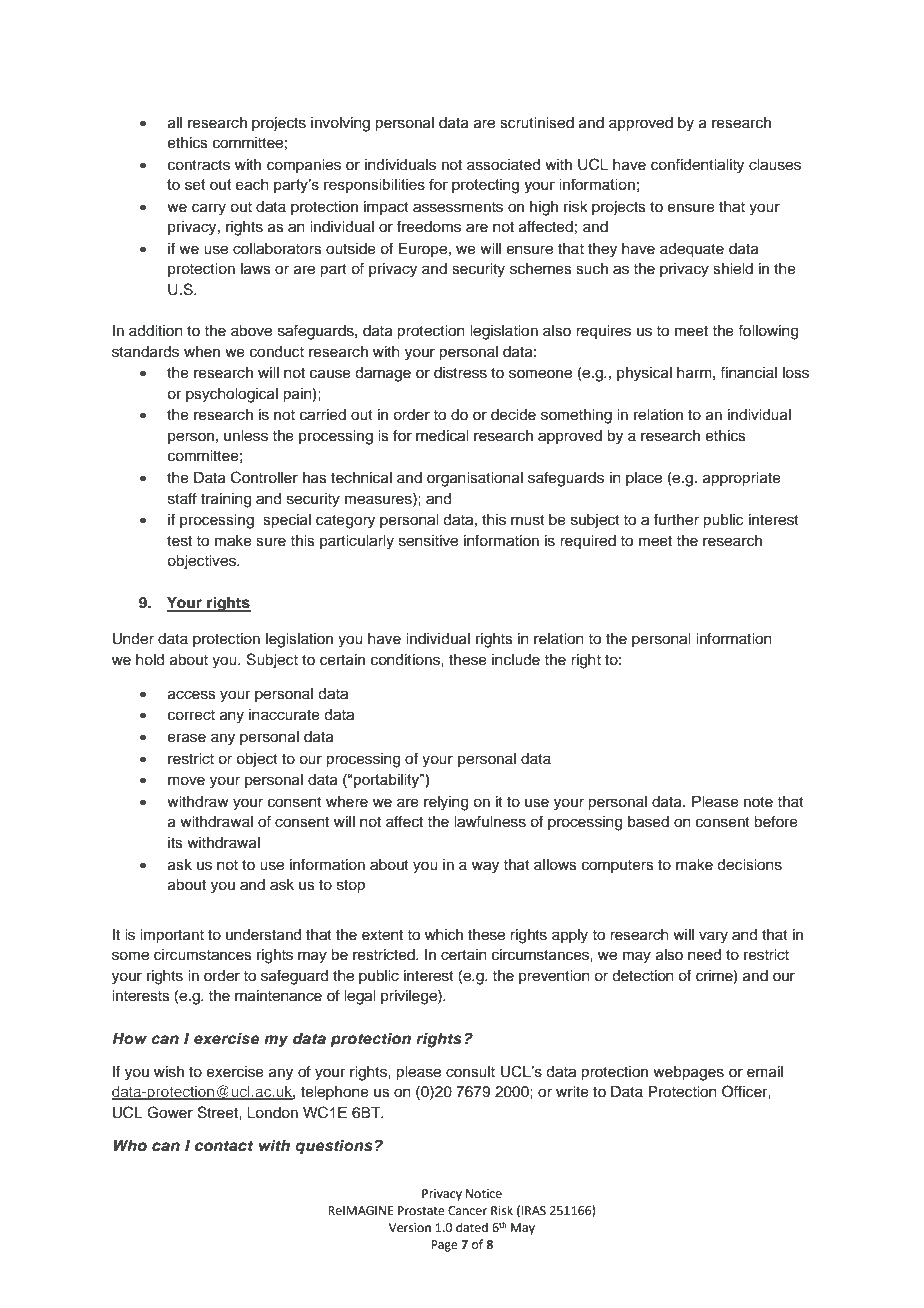 Image resolution: width=924 pixels, height=1308 pixels. What do you see at coordinates (742, 479) in the screenshot?
I see `appropriate` at bounding box center [742, 479].
